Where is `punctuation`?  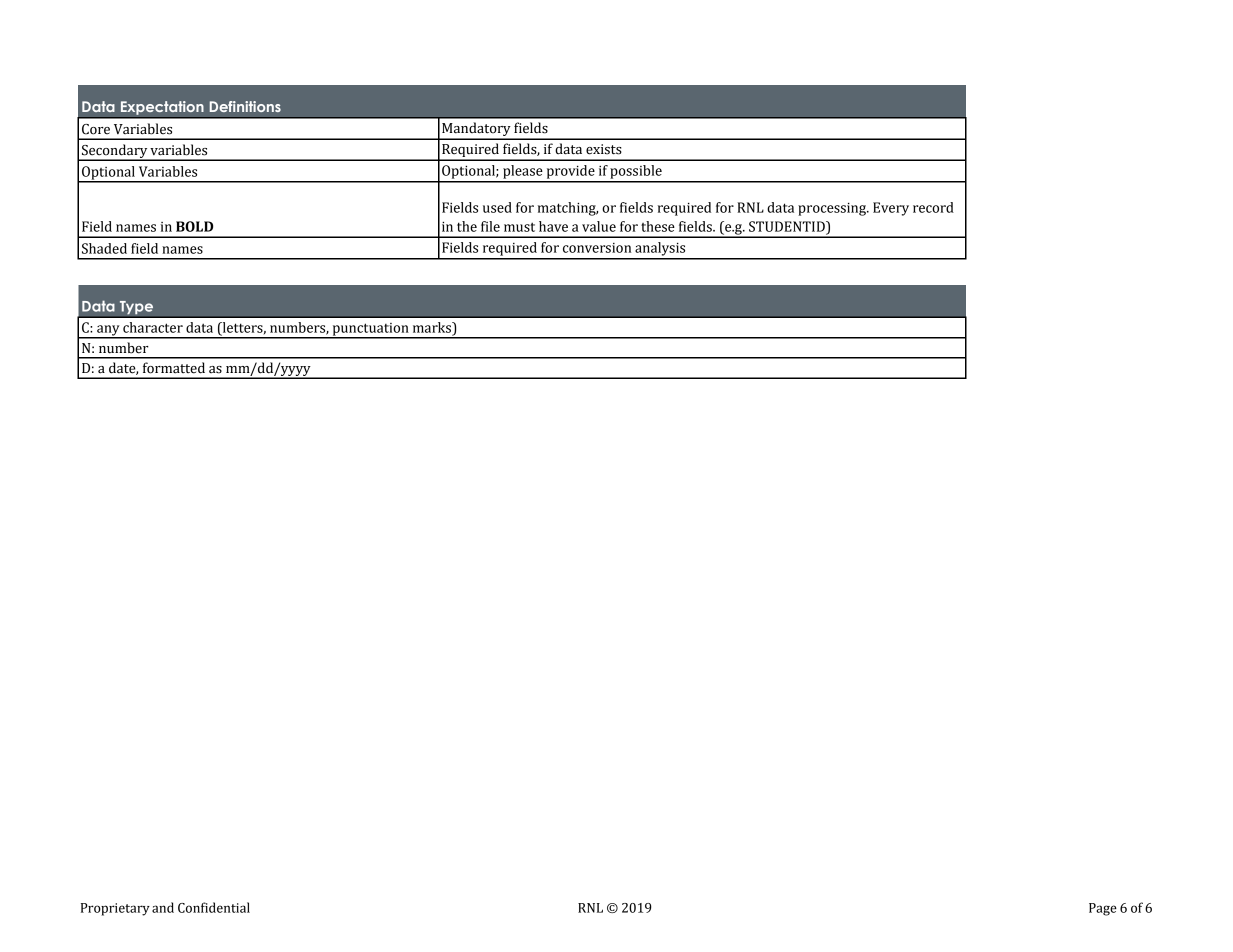
punctuation is located at coordinates (370, 330).
